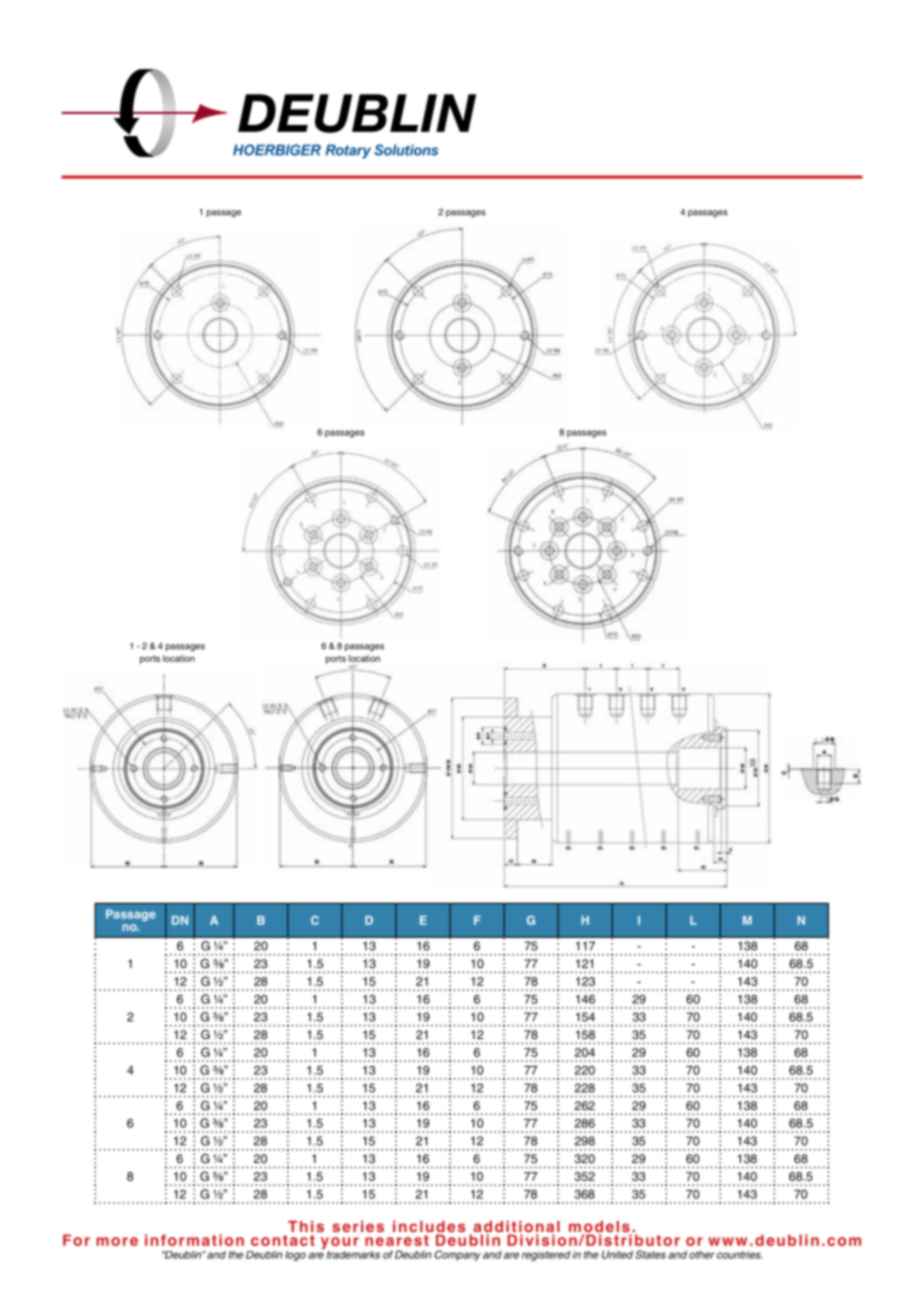 This screenshot has height=1308, width=924. What do you see at coordinates (397, 1240) in the screenshot?
I see `nearest` at bounding box center [397, 1240].
